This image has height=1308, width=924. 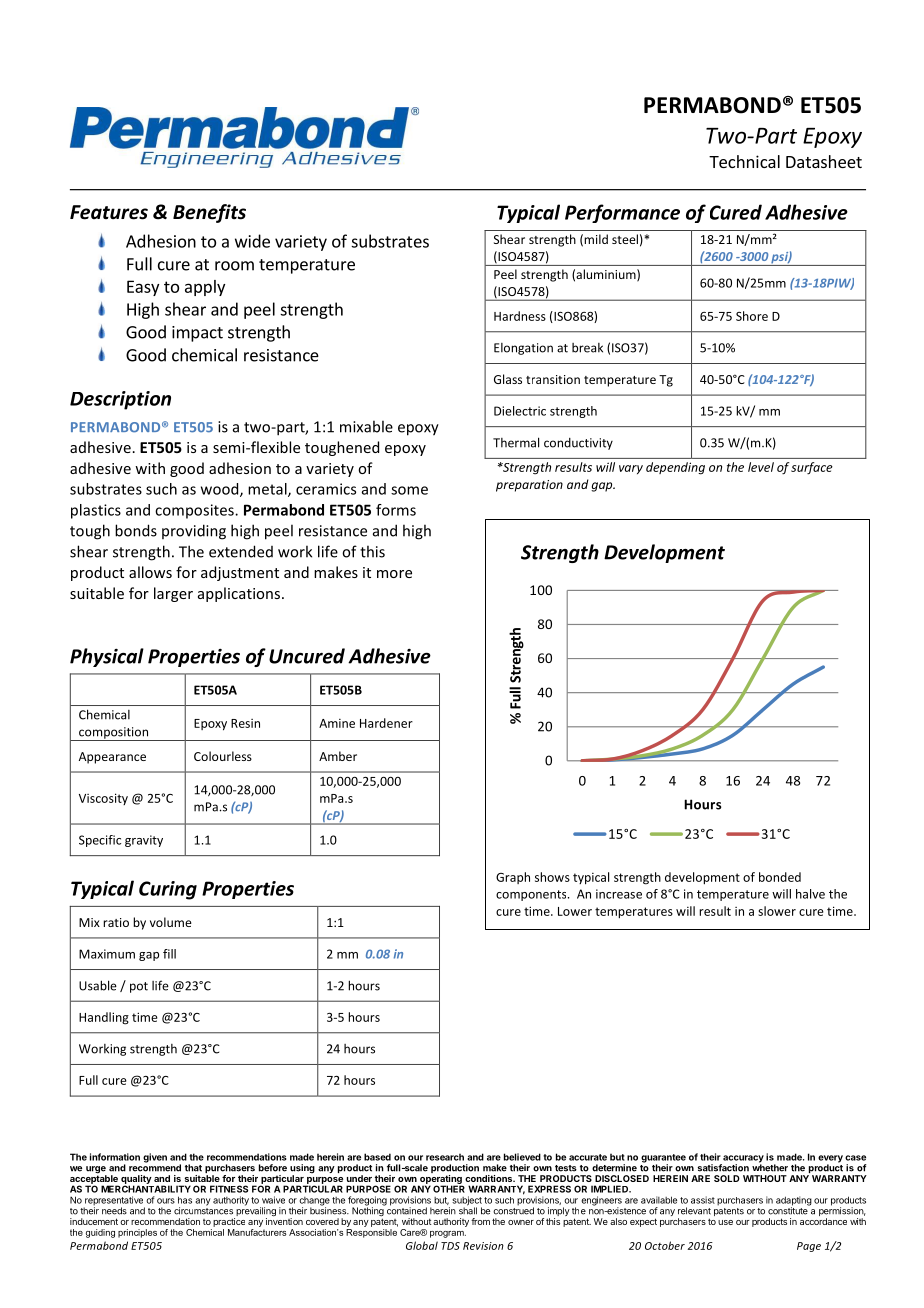 I want to click on Benefits, so click(x=209, y=213).
